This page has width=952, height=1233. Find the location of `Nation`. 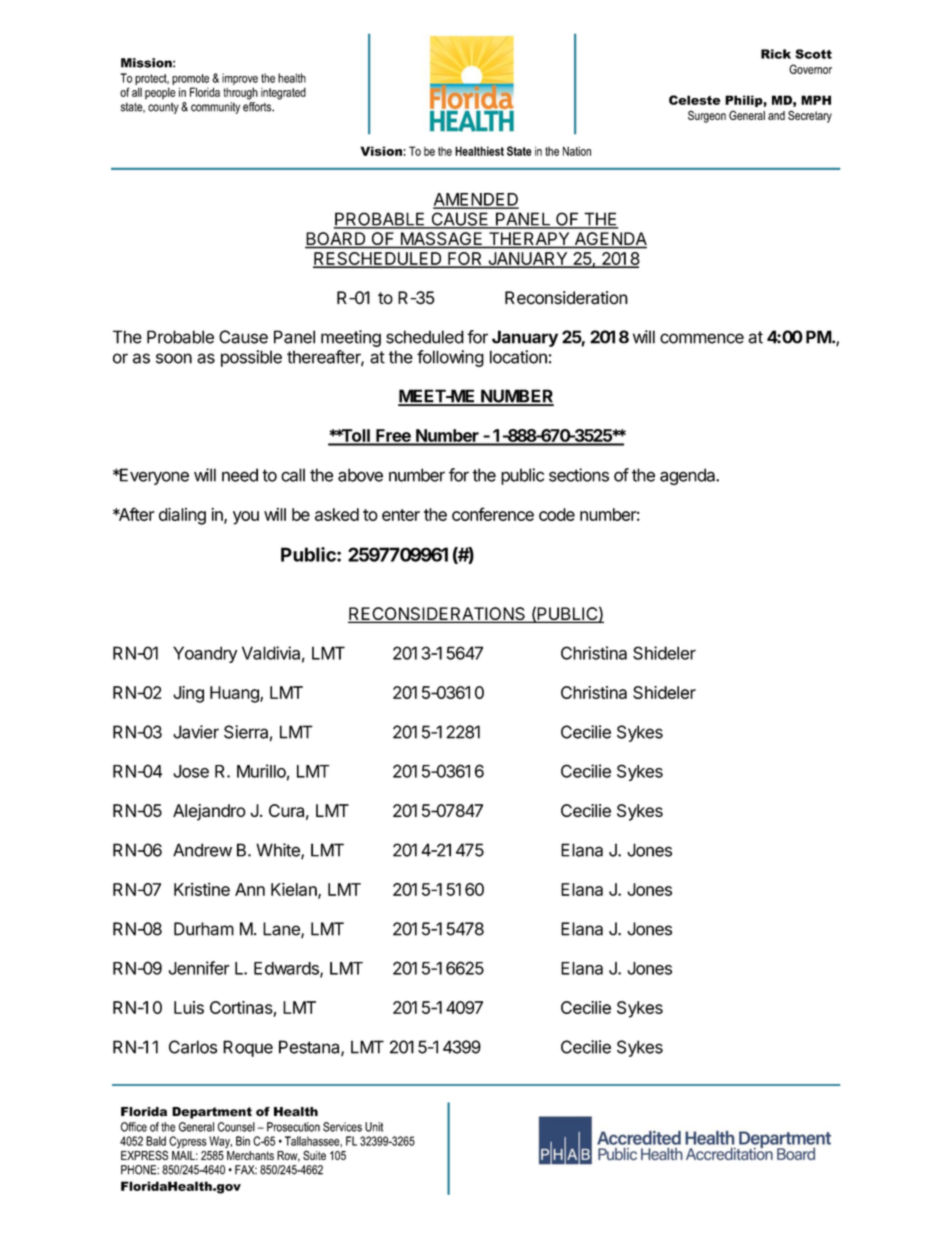

Nation is located at coordinates (577, 151).
